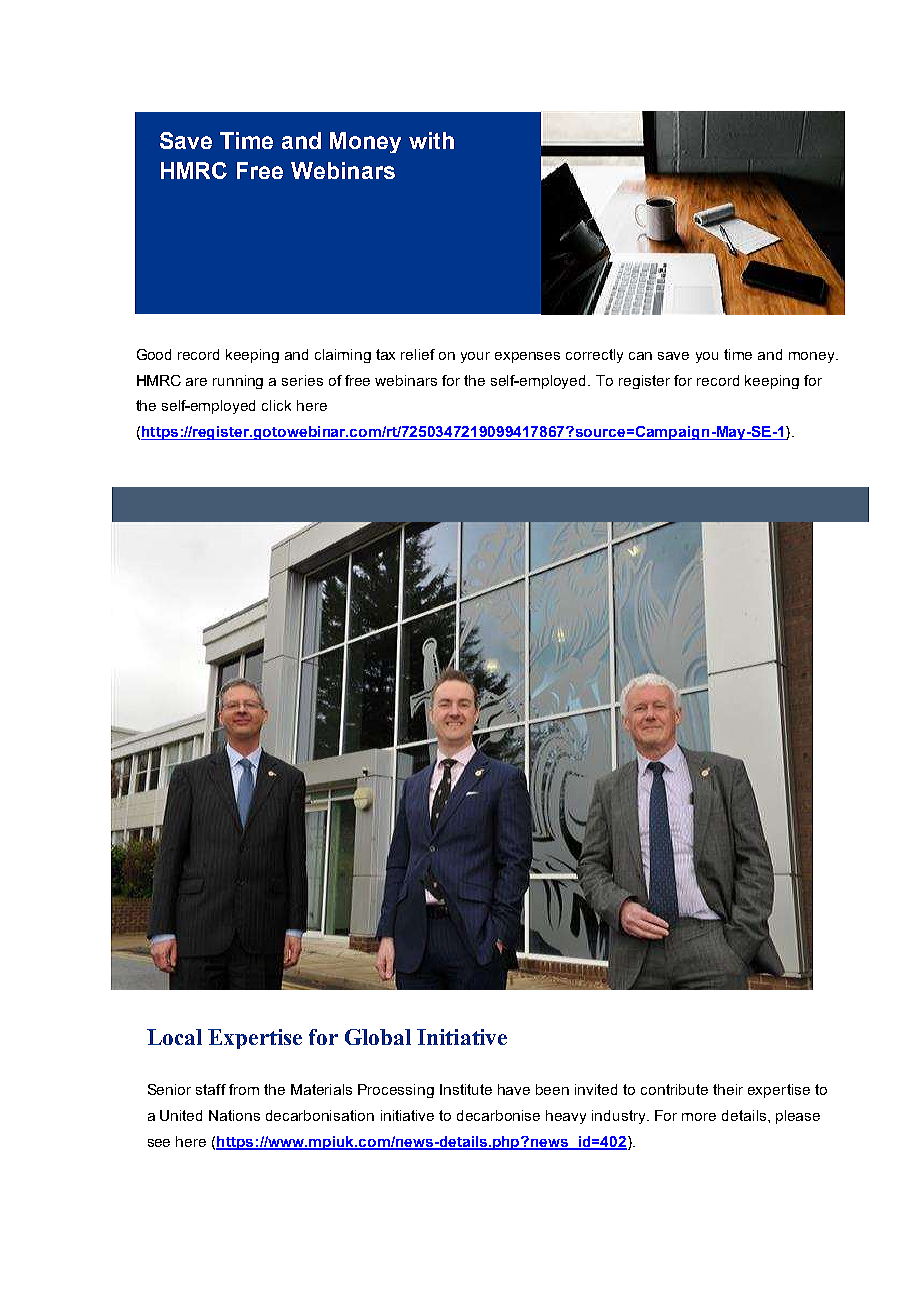 The image size is (924, 1308). Describe the element at coordinates (475, 357) in the page. I see `your` at that location.
